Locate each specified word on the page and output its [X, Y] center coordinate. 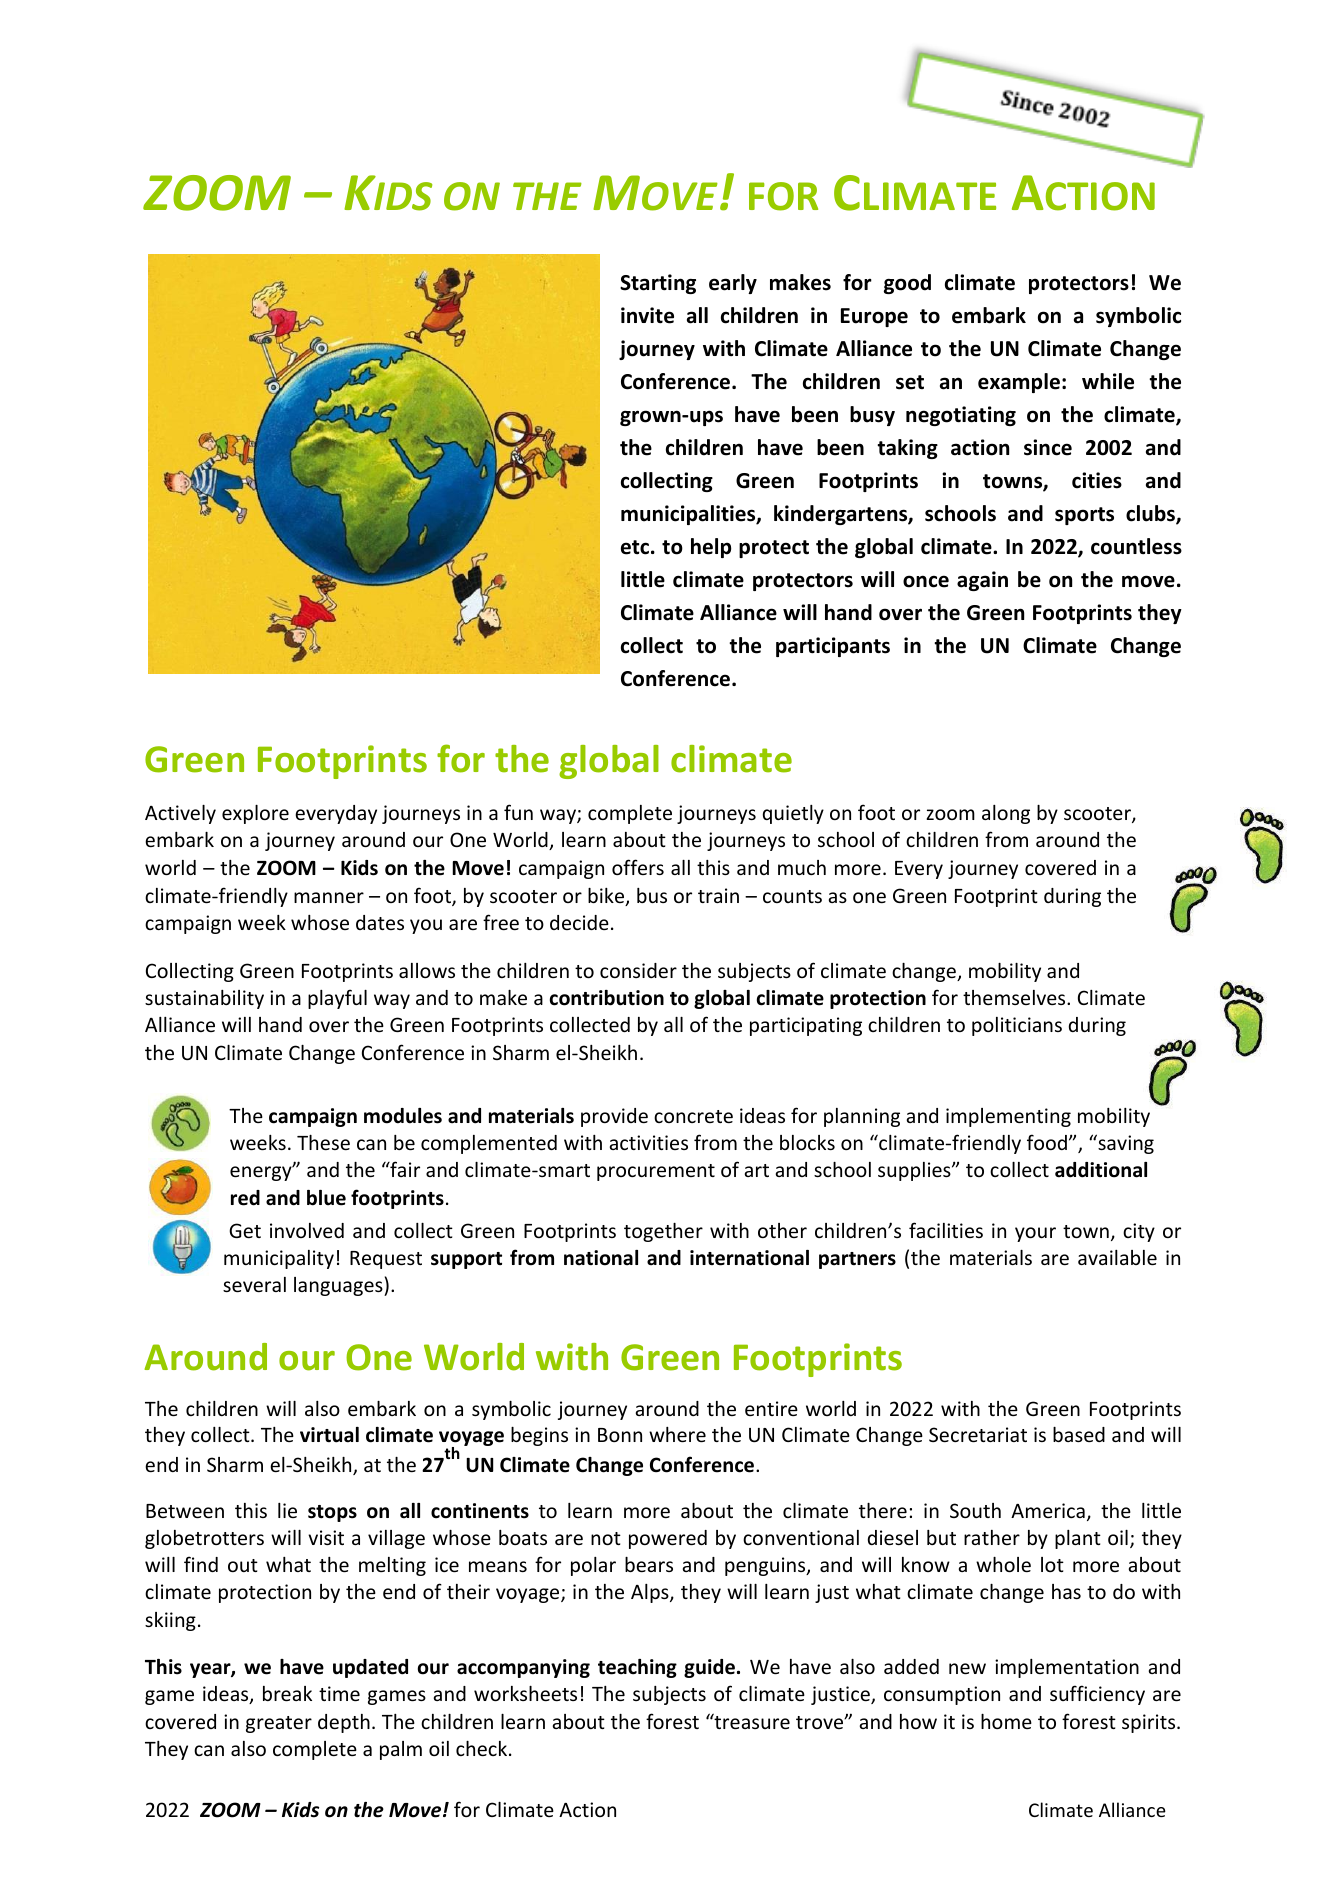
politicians [1017, 1026]
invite [647, 315]
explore [255, 814]
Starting [658, 284]
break [287, 1693]
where [677, 1434]
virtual [329, 1435]
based [1079, 1434]
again [982, 581]
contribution [607, 998]
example [1019, 383]
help [711, 548]
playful [337, 999]
